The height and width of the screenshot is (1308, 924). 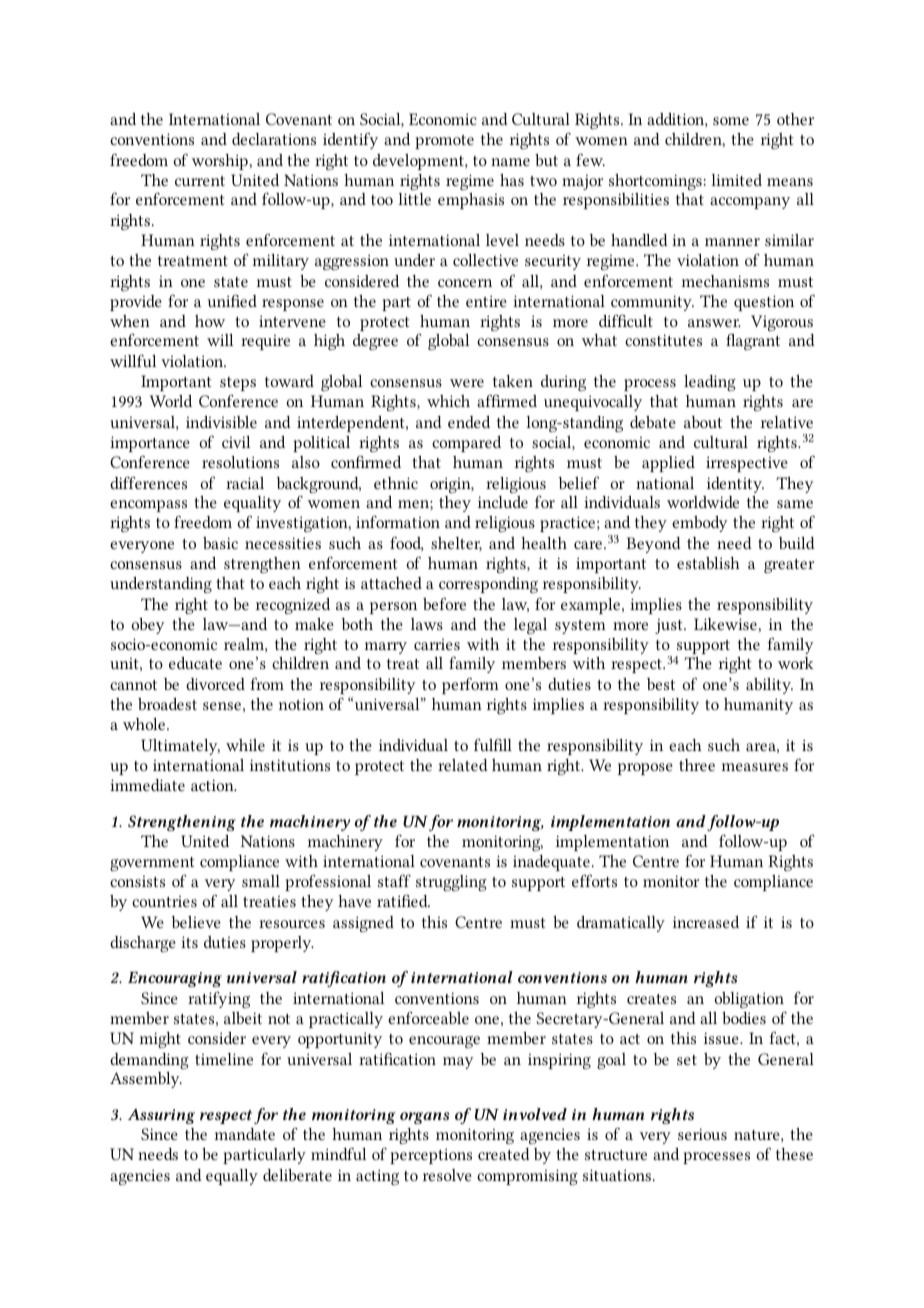 I want to click on promote, so click(x=444, y=142).
